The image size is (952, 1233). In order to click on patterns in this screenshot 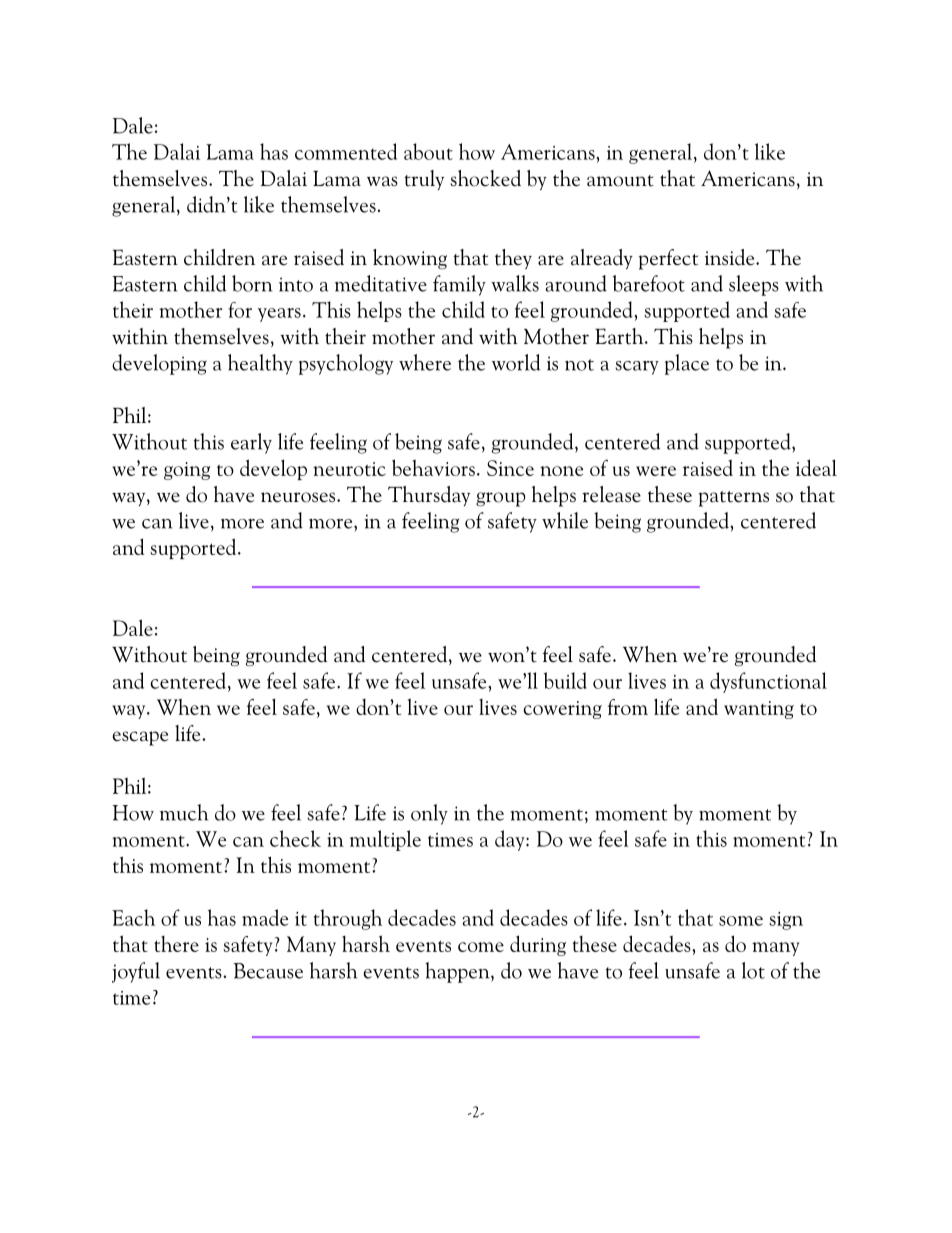, I will do `click(734, 499)`.
